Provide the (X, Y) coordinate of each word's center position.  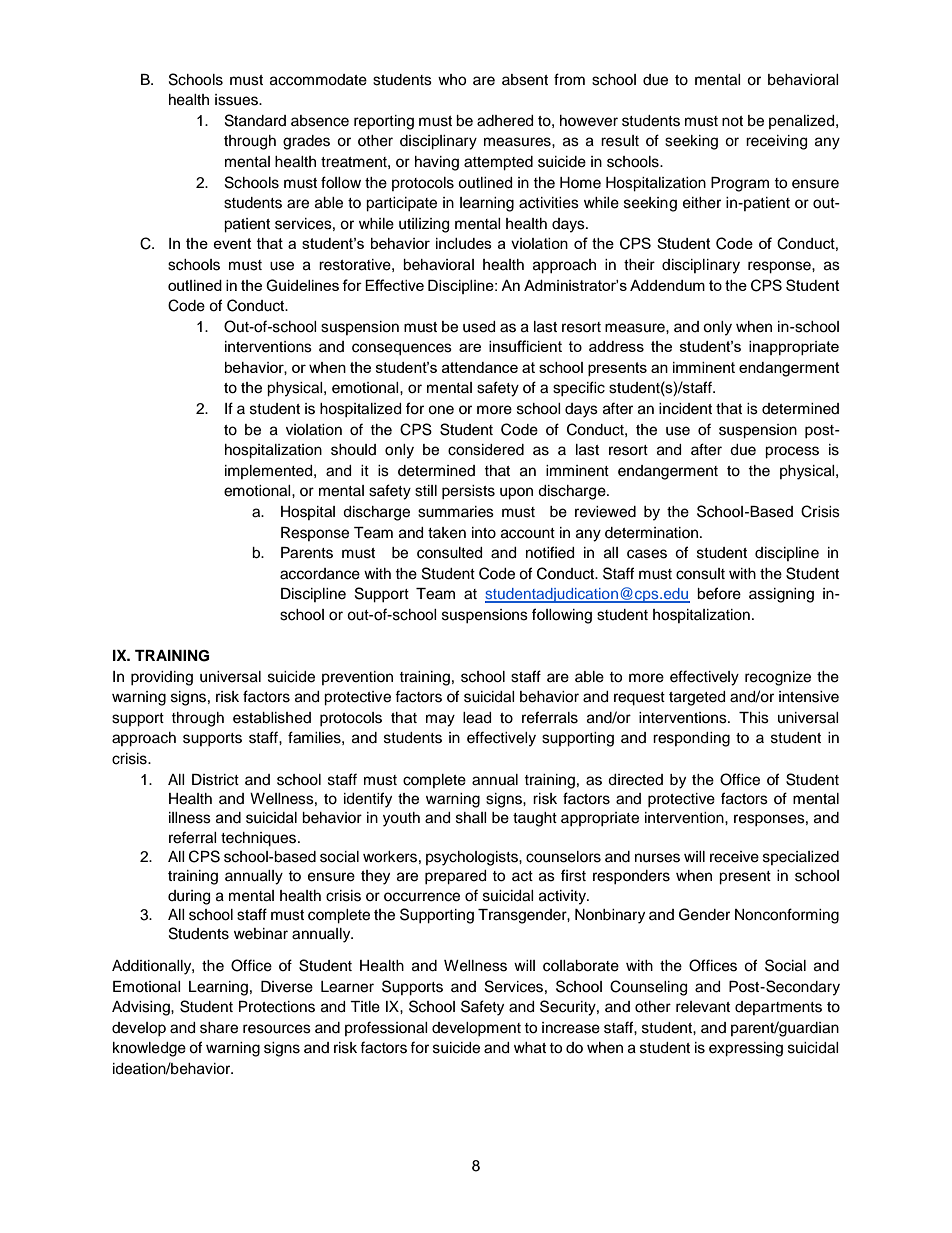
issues (237, 100)
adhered (505, 121)
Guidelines (302, 285)
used (479, 327)
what (530, 1048)
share (219, 1028)
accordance (320, 574)
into (484, 533)
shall (471, 818)
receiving (776, 142)
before (719, 593)
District (215, 780)
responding (691, 739)
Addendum (667, 285)
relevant (703, 1007)
